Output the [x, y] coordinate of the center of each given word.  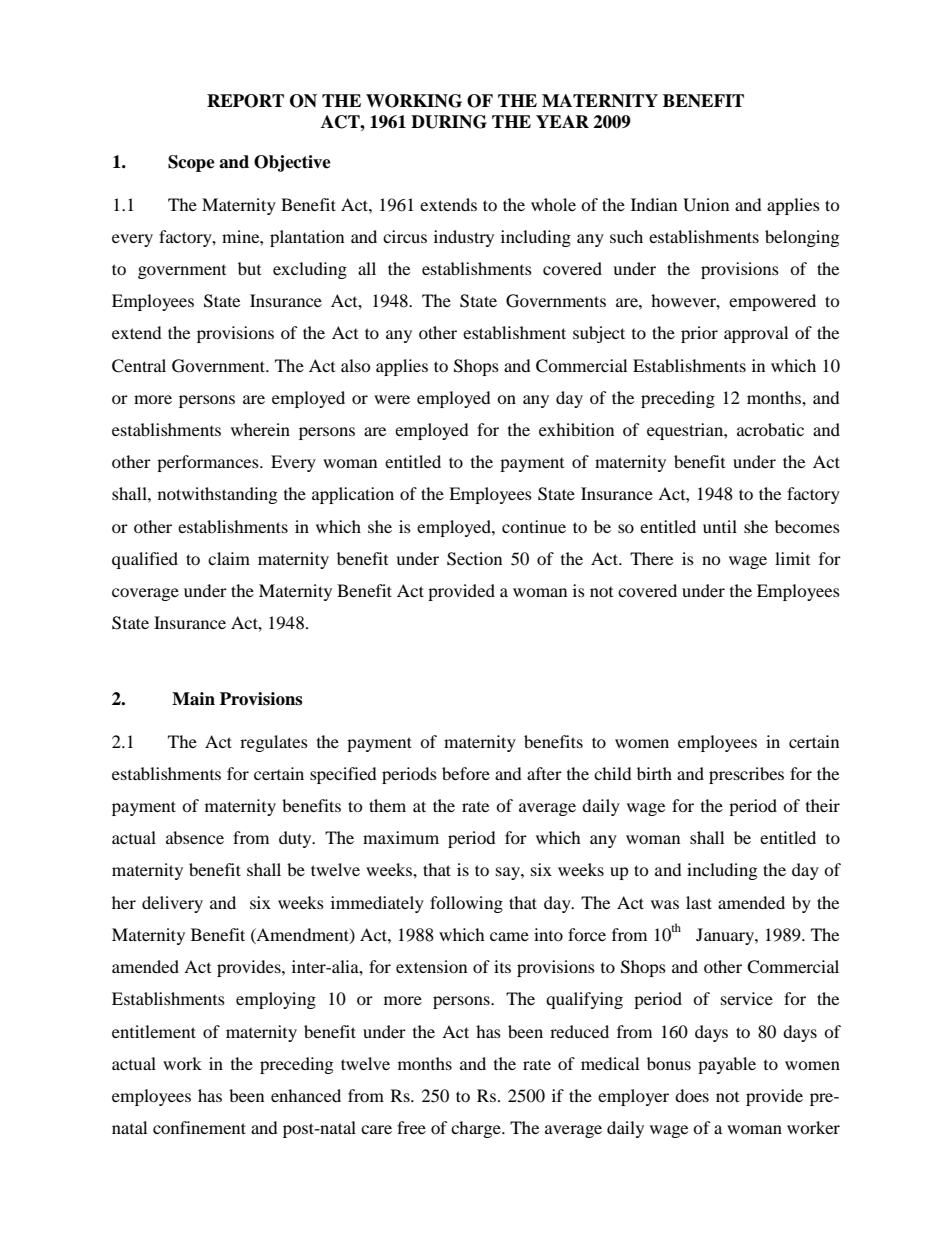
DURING [449, 122]
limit [792, 558]
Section [474, 559]
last [699, 902]
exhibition [576, 429]
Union [706, 205]
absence [195, 837]
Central [139, 366]
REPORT [245, 101]
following [466, 904]
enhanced [306, 1095]
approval [756, 334]
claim [229, 558]
